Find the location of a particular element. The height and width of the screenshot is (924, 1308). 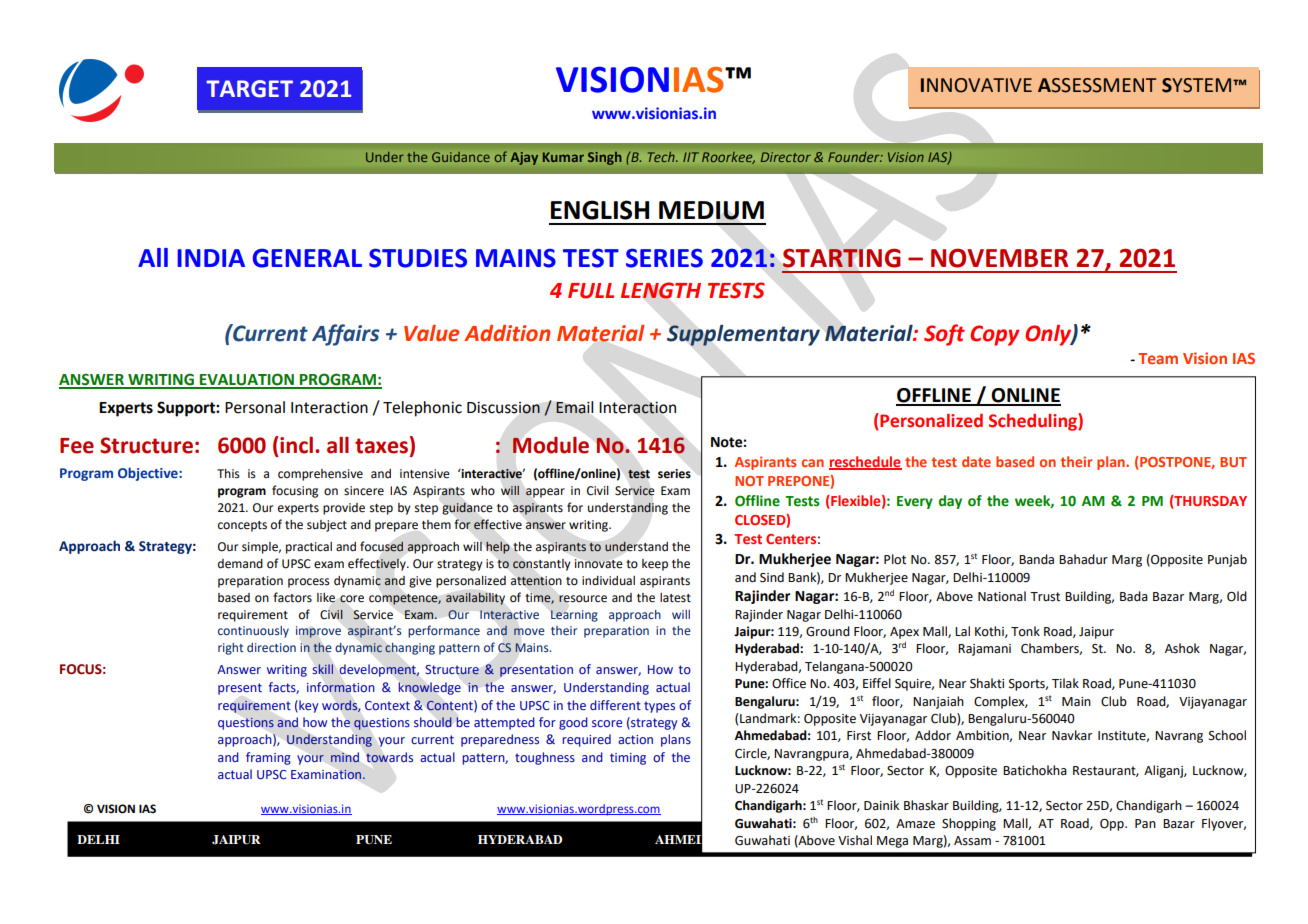

ASSESSMENT is located at coordinates (1097, 85).
